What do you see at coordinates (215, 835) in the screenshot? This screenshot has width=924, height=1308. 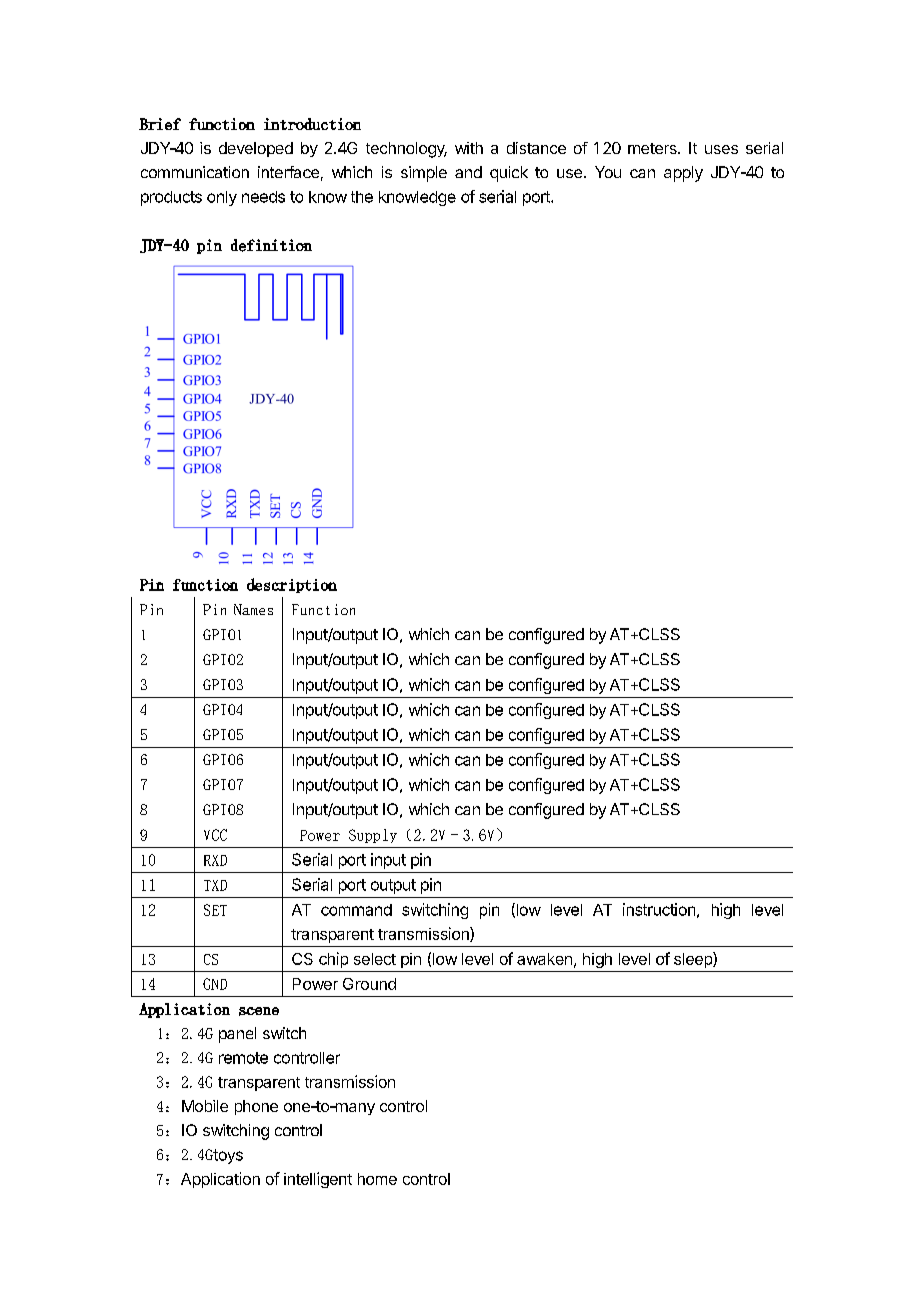 I see `VCC` at bounding box center [215, 835].
